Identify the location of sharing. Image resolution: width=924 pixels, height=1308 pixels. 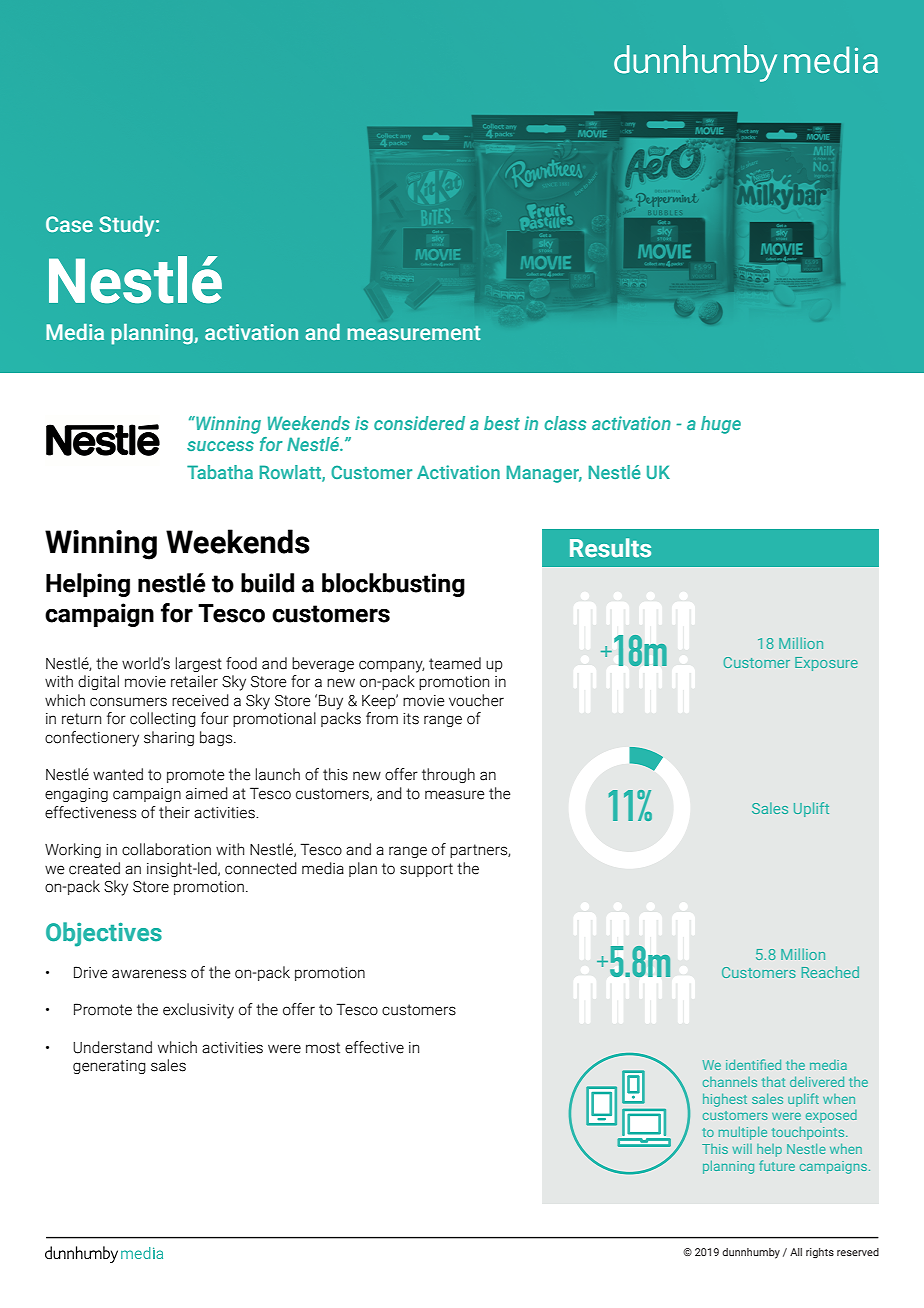
(169, 738).
